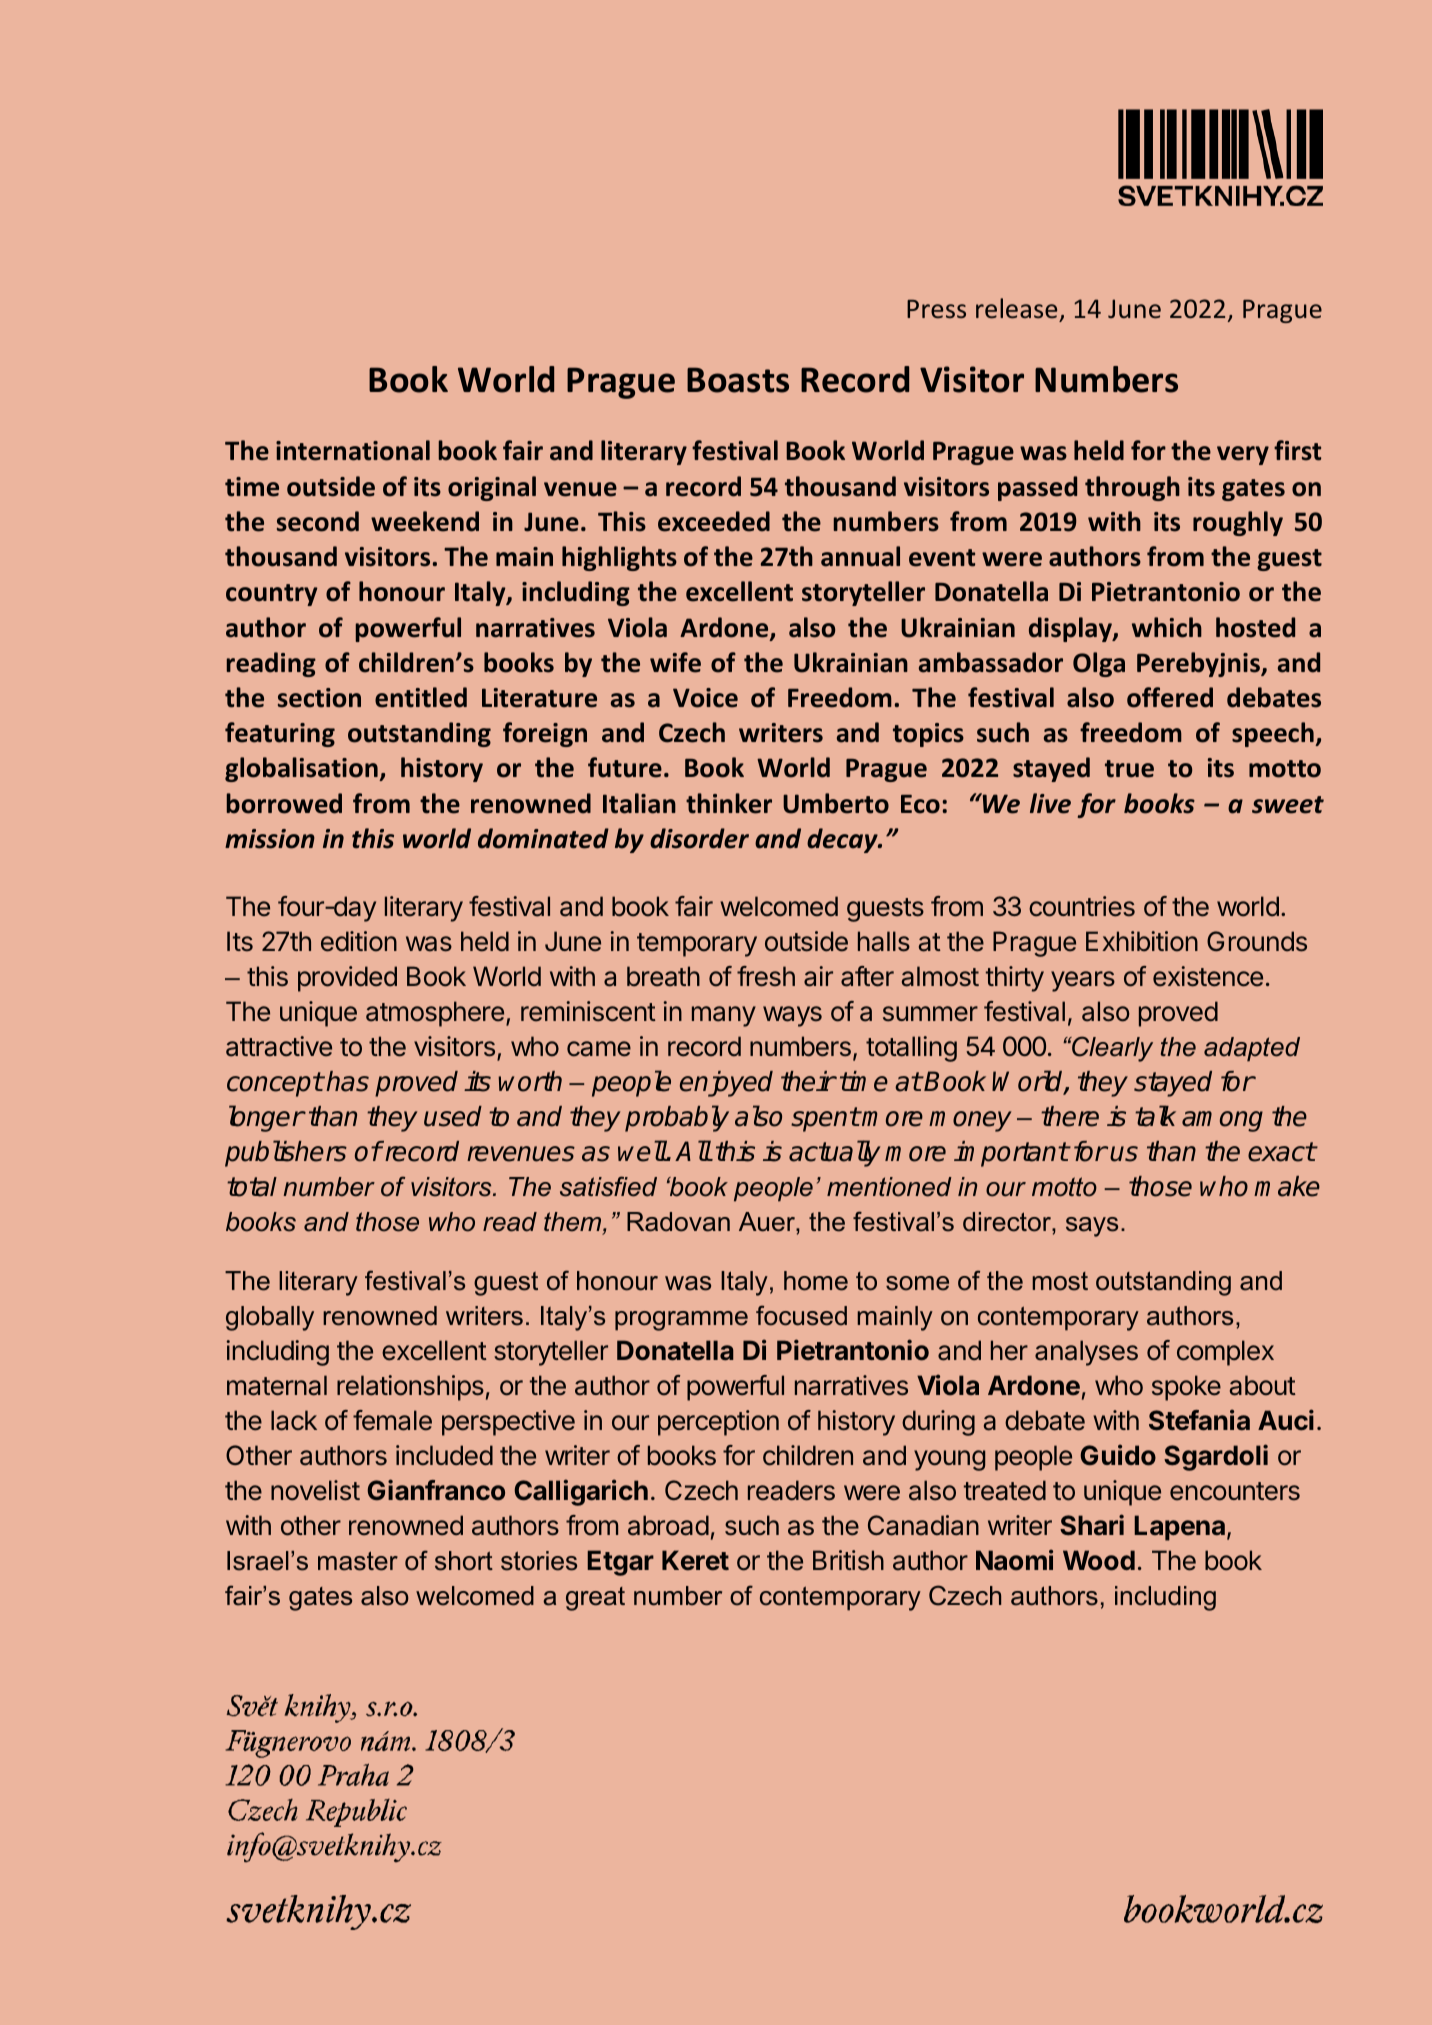 This image has width=1432, height=2025. What do you see at coordinates (353, 450) in the image?
I see `international` at bounding box center [353, 450].
